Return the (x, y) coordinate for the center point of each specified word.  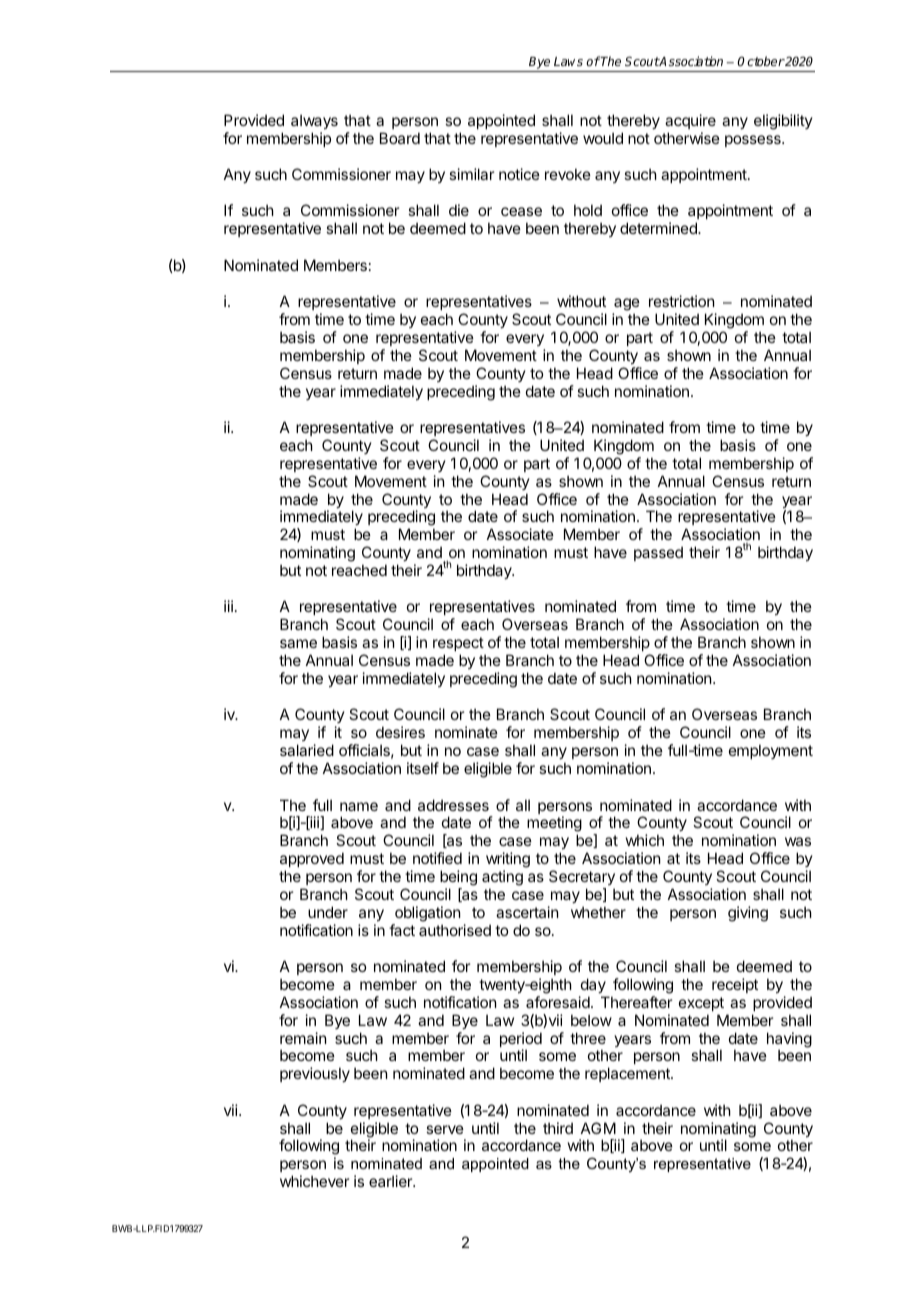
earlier (391, 1181)
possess (754, 141)
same (298, 643)
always (314, 121)
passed (658, 553)
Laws (568, 61)
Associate (520, 534)
